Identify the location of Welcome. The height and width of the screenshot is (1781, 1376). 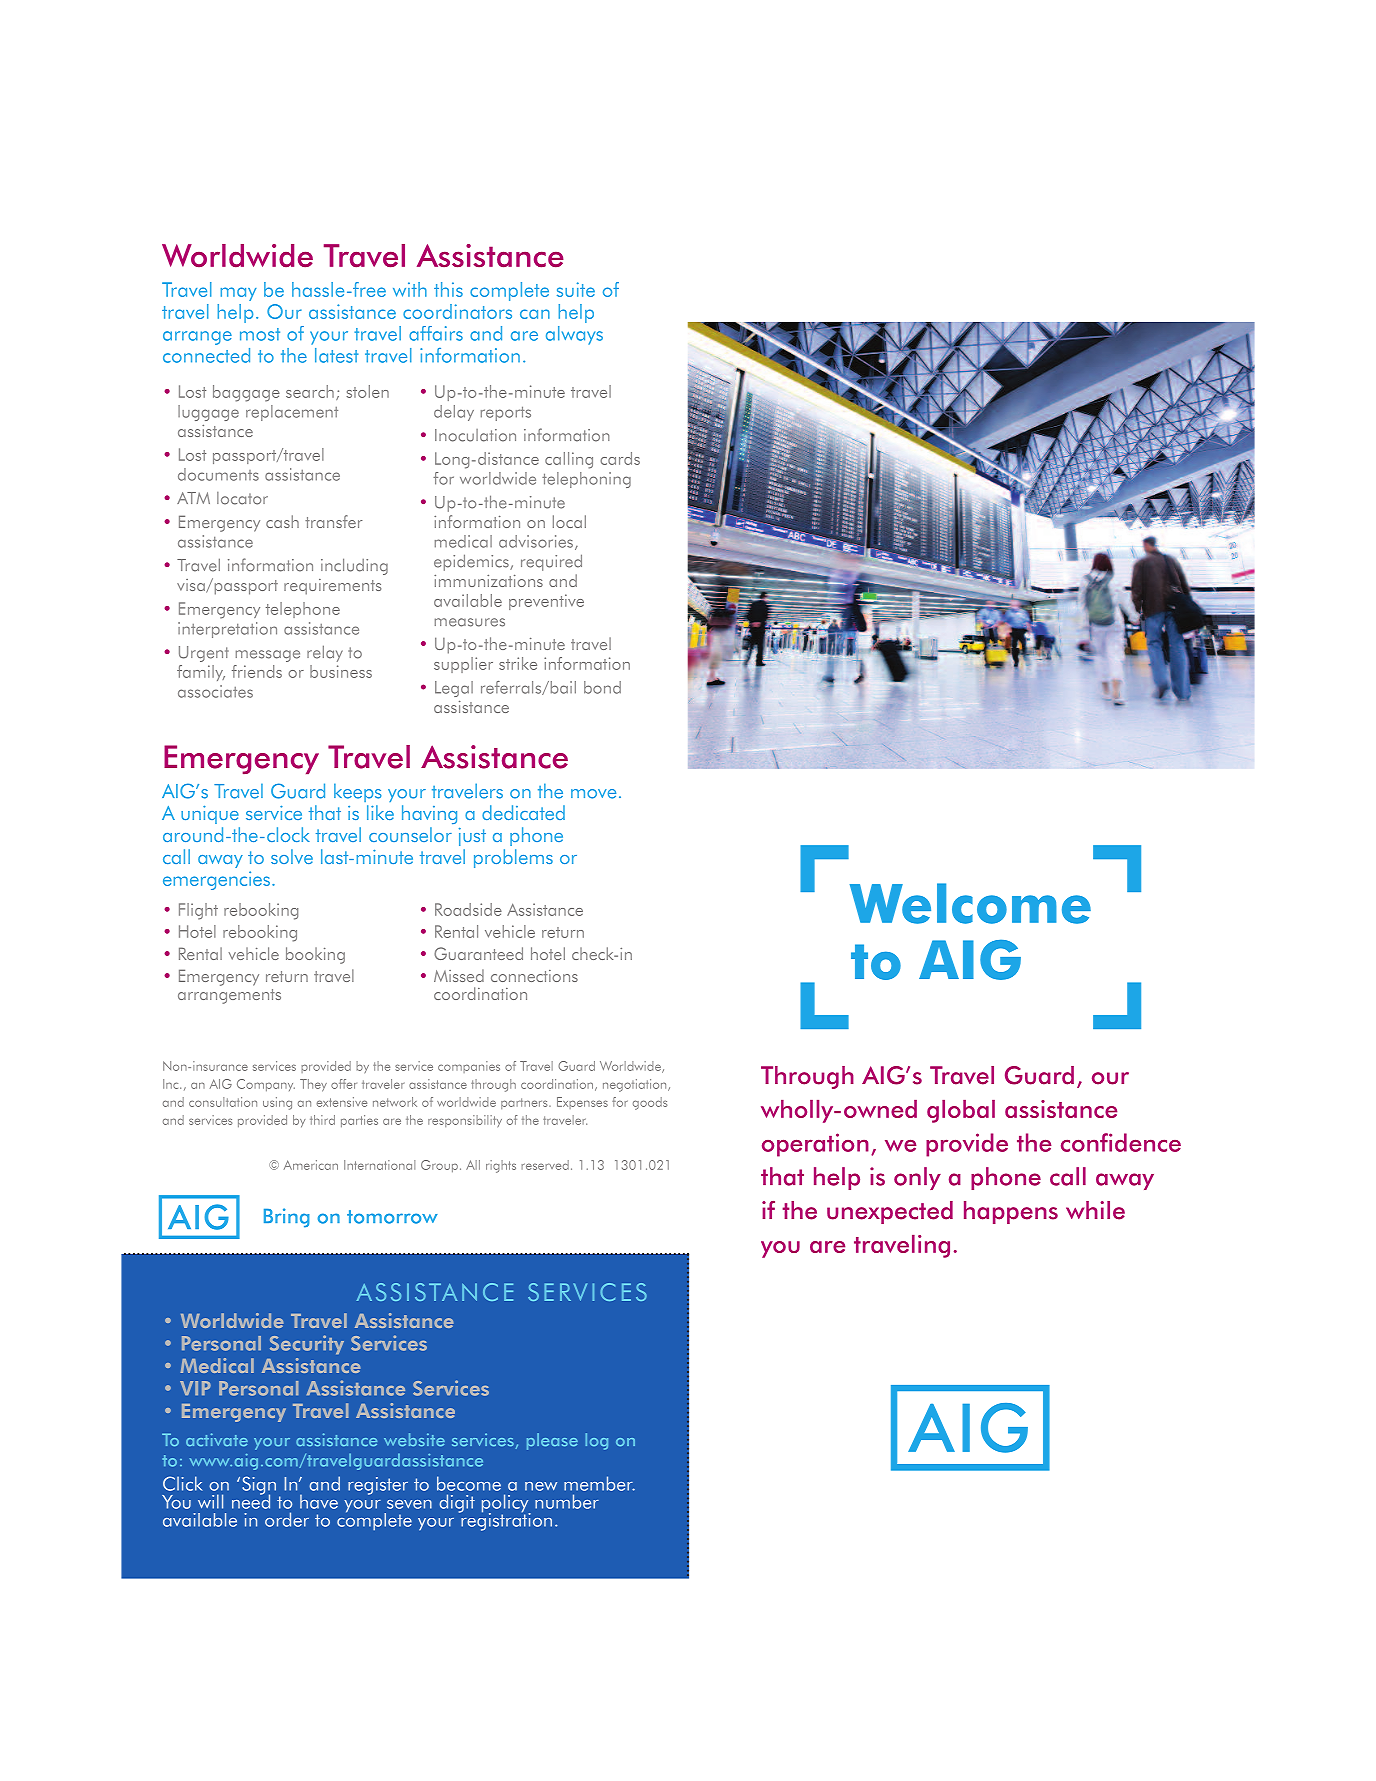
(970, 903).
